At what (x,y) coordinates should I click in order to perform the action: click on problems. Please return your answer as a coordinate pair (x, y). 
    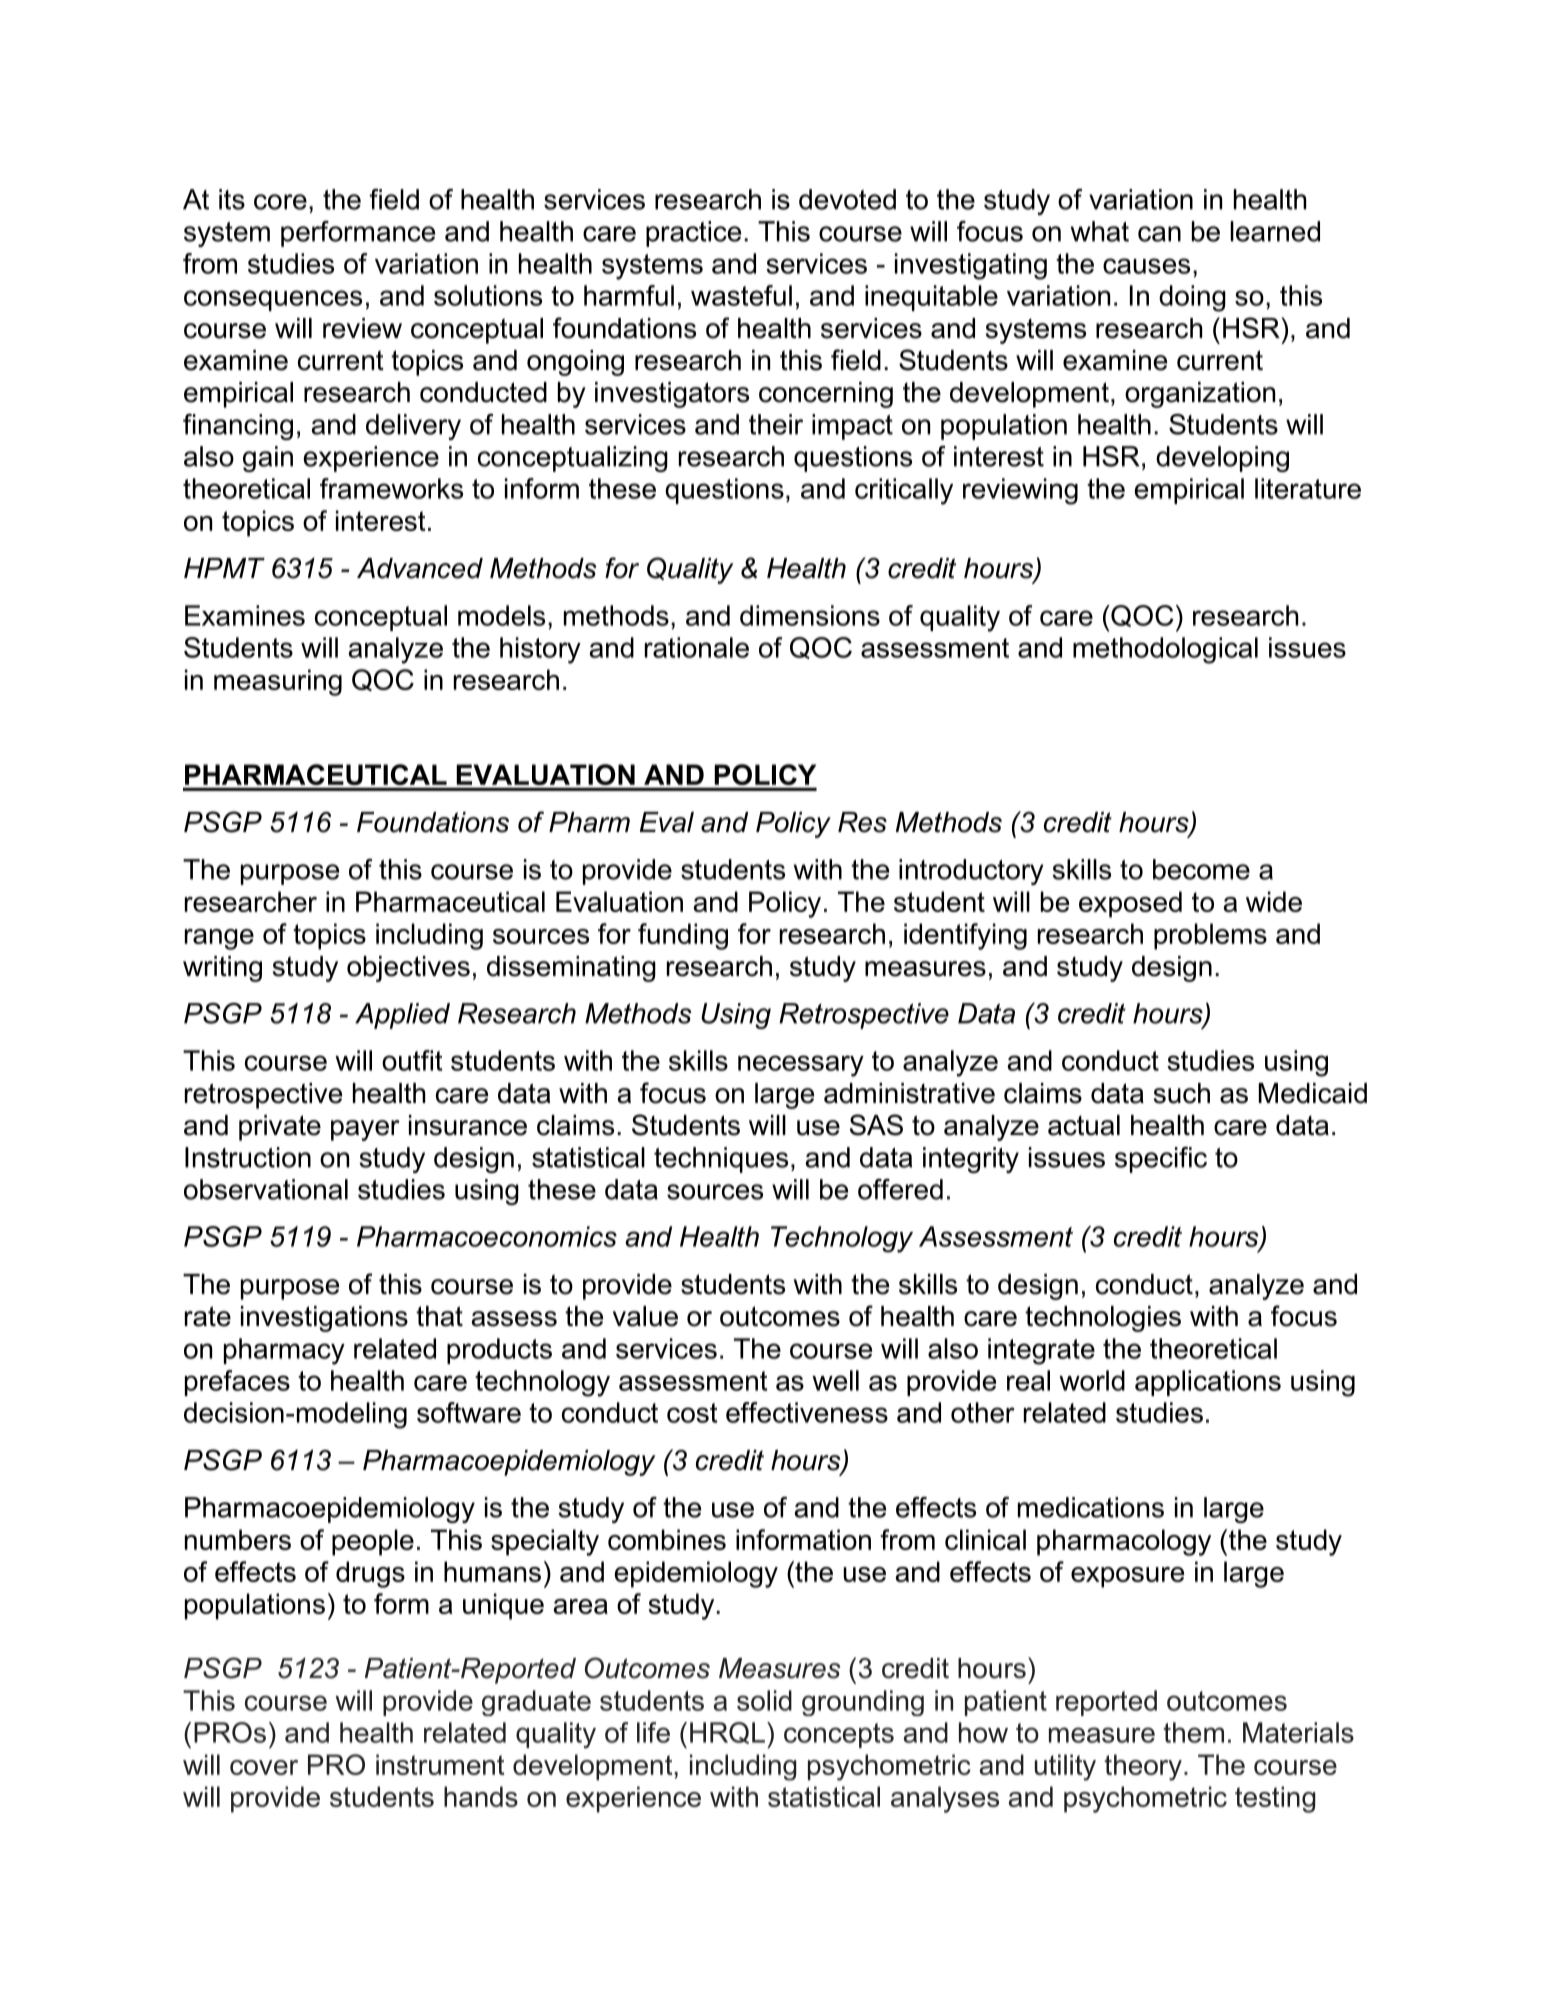
    Looking at the image, I should click on (1210, 936).
